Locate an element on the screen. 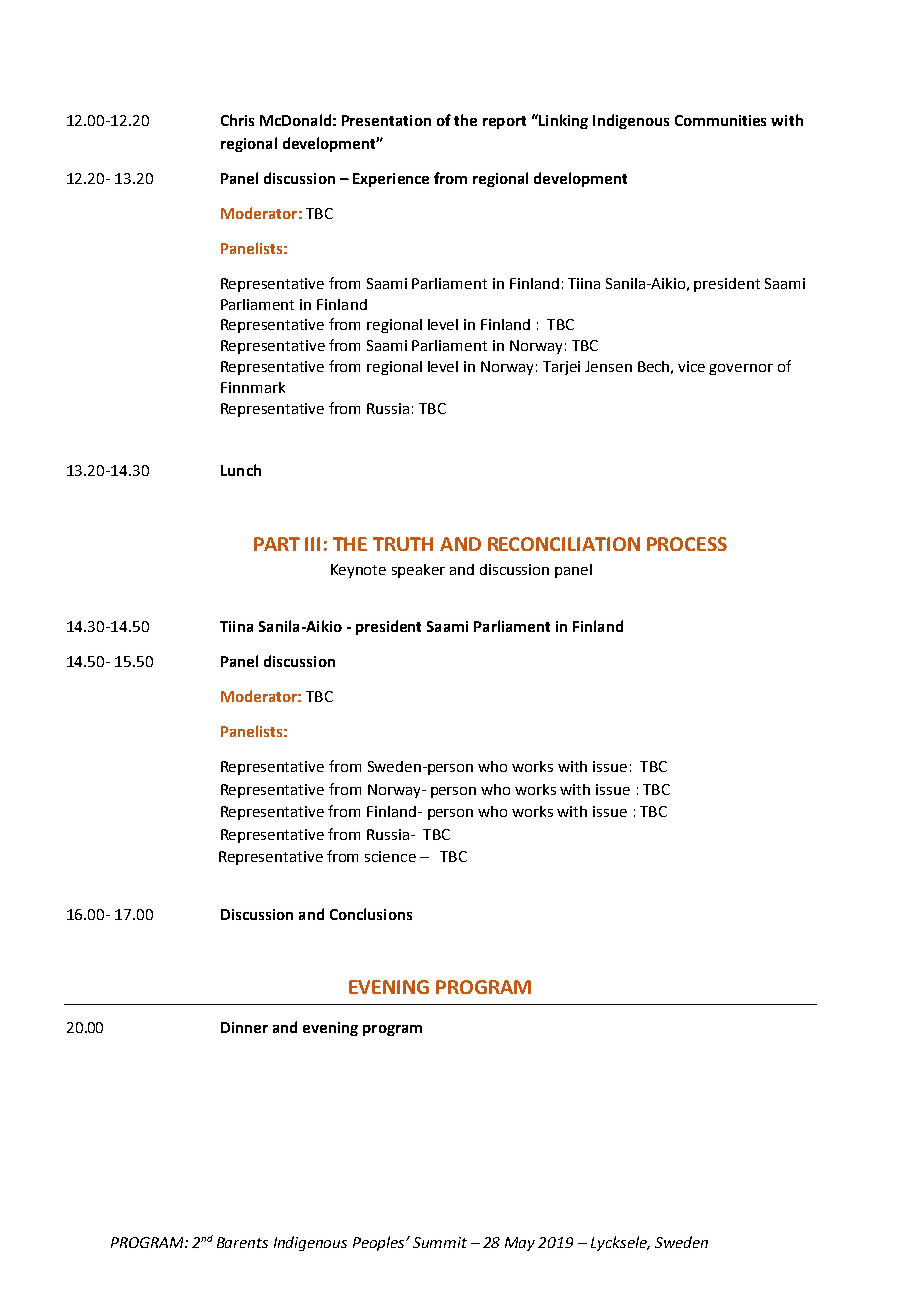  Communities is located at coordinates (720, 120).
